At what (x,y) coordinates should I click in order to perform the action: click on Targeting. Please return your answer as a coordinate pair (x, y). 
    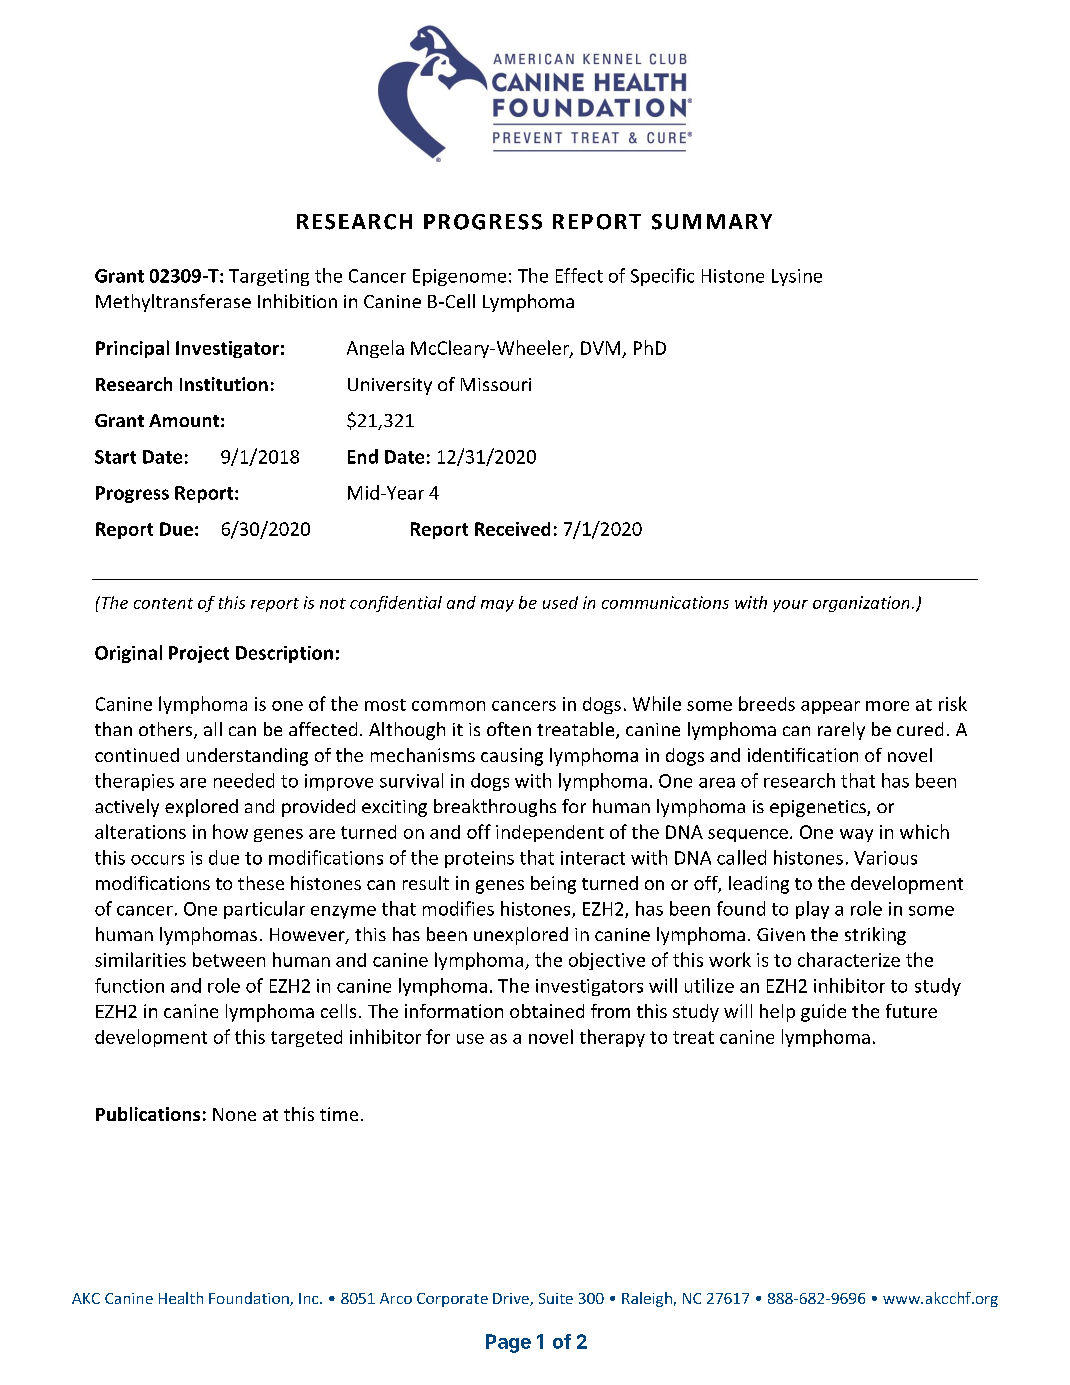
    Looking at the image, I should click on (269, 277).
